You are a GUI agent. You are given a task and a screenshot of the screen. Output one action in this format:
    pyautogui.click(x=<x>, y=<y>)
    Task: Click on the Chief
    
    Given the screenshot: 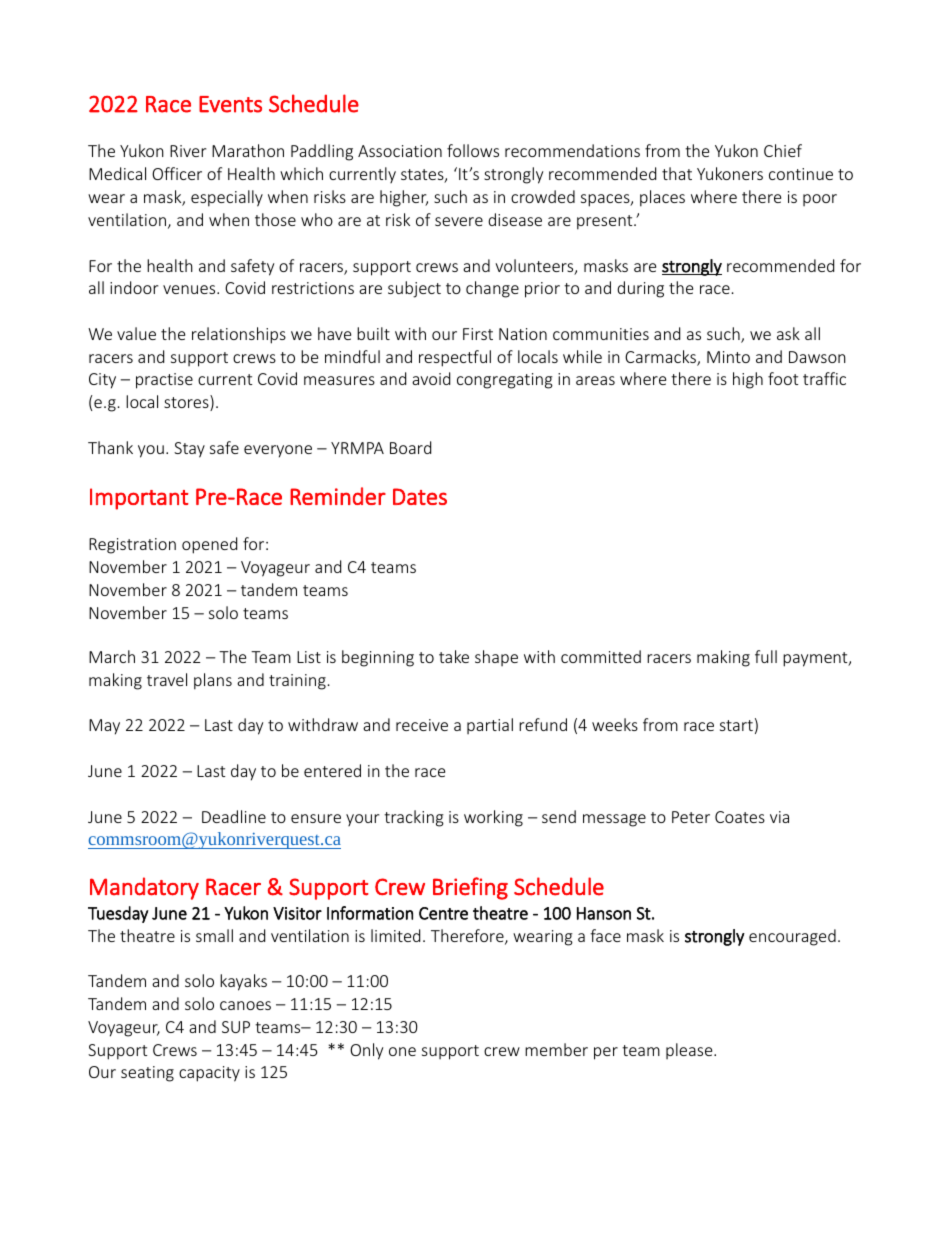 What is the action you would take?
    pyautogui.click(x=783, y=150)
